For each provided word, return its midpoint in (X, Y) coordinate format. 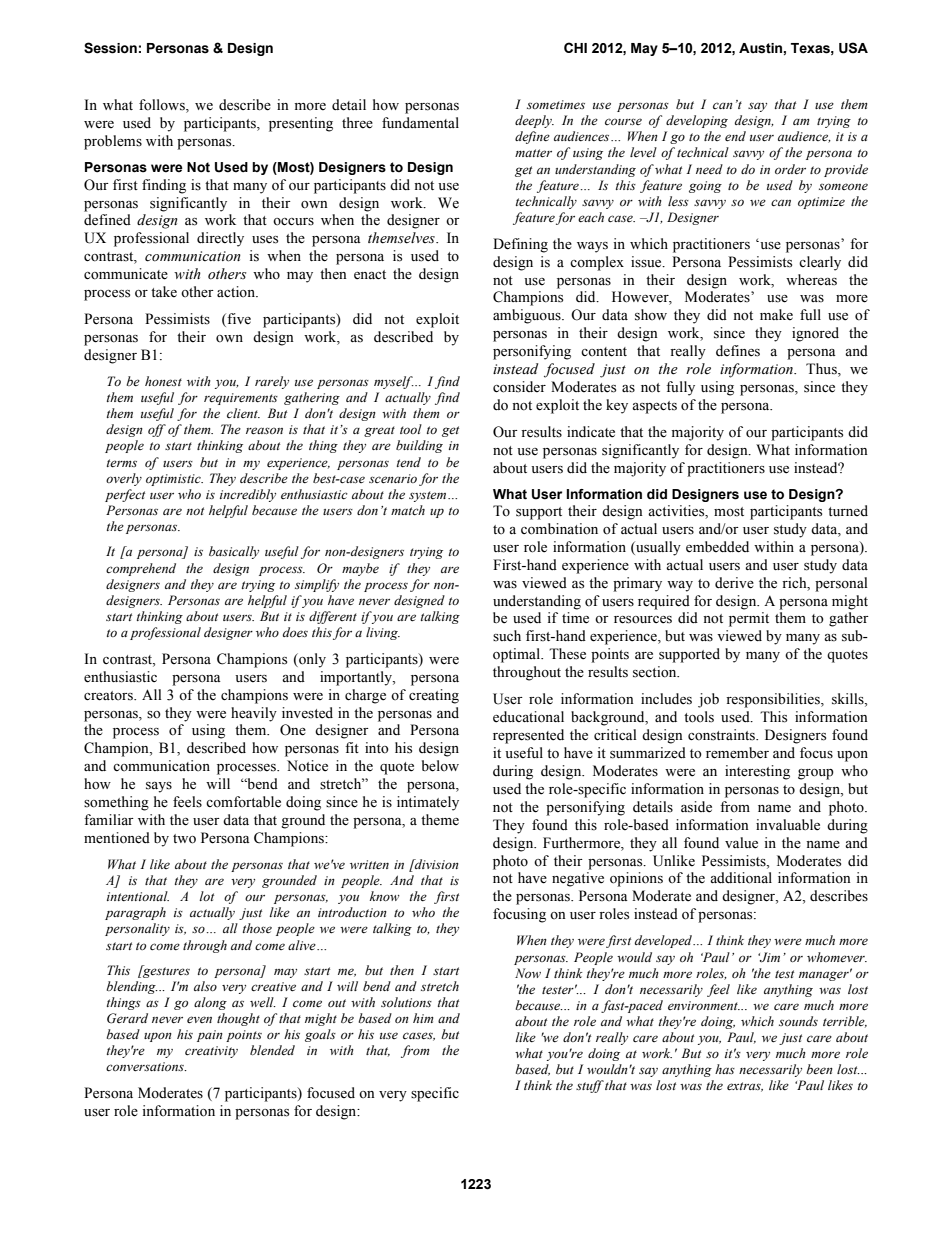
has (725, 1069)
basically (234, 552)
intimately (428, 803)
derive (734, 583)
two (184, 839)
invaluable (788, 825)
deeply (534, 121)
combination (559, 529)
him (423, 1018)
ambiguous (528, 316)
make (776, 315)
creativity (211, 1052)
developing (697, 121)
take (164, 292)
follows (163, 106)
